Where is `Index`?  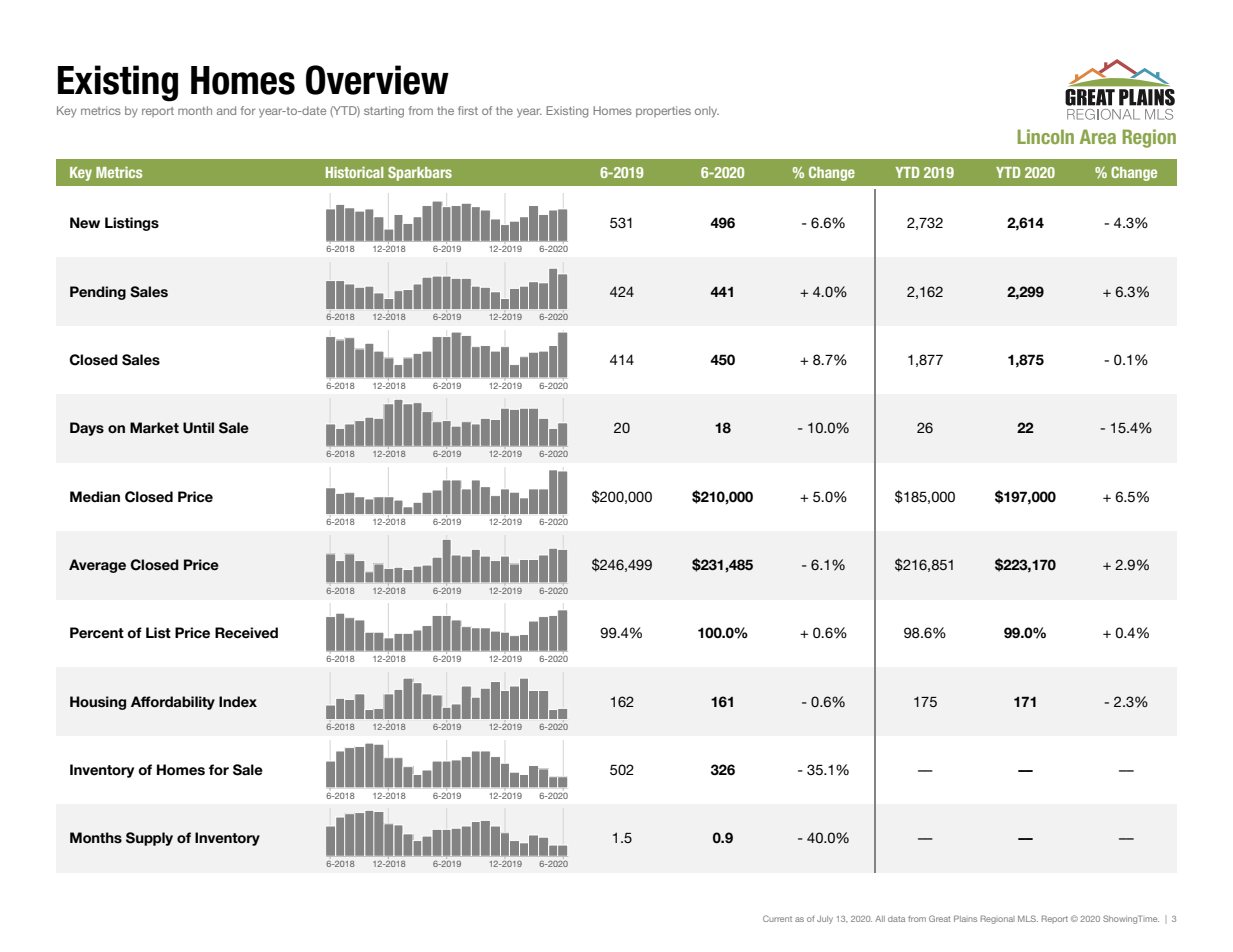 Index is located at coordinates (238, 702).
